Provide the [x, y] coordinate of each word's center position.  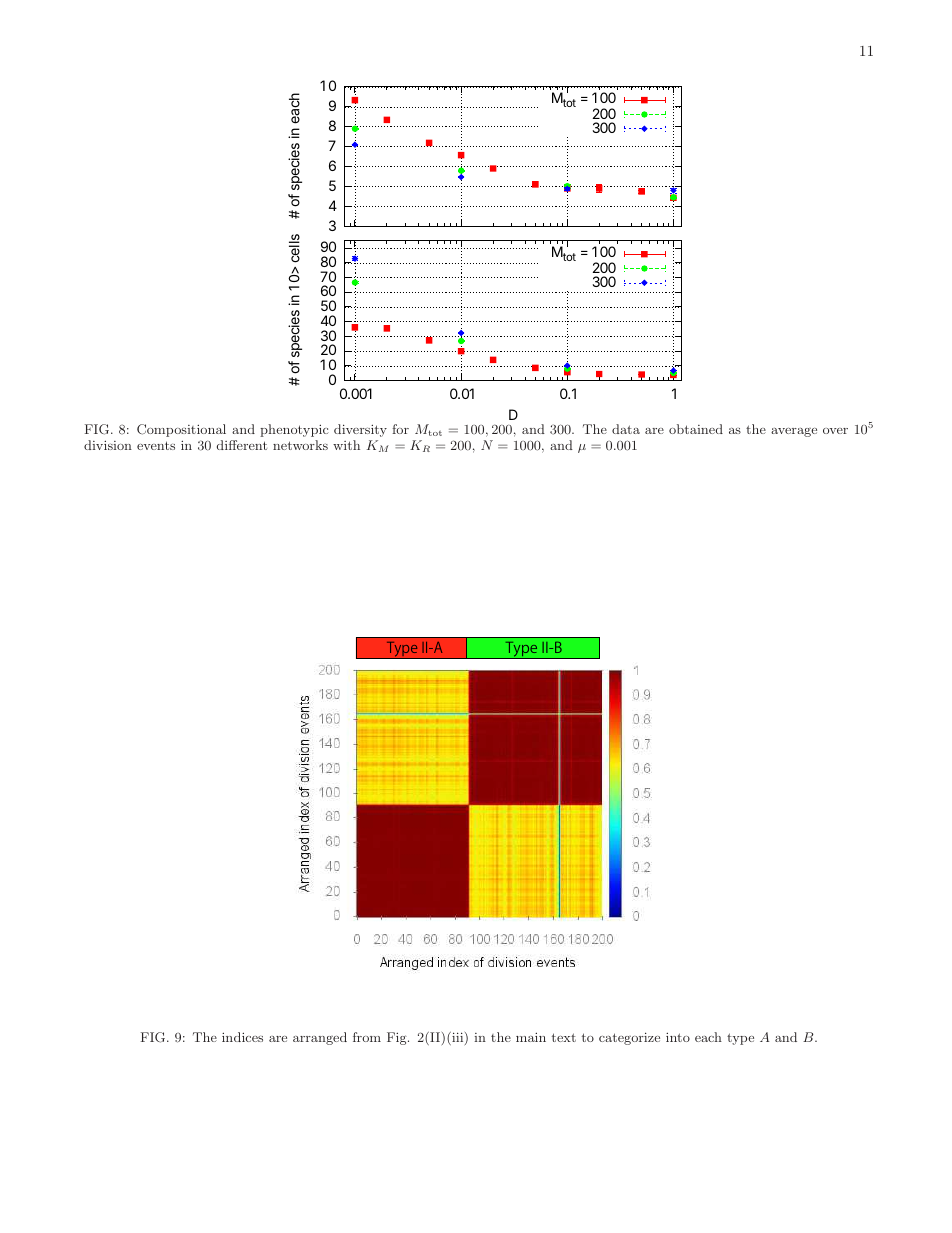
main [531, 1037]
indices [242, 1037]
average [794, 432]
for [400, 429]
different [242, 445]
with [346, 445]
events [156, 445]
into [678, 1037]
